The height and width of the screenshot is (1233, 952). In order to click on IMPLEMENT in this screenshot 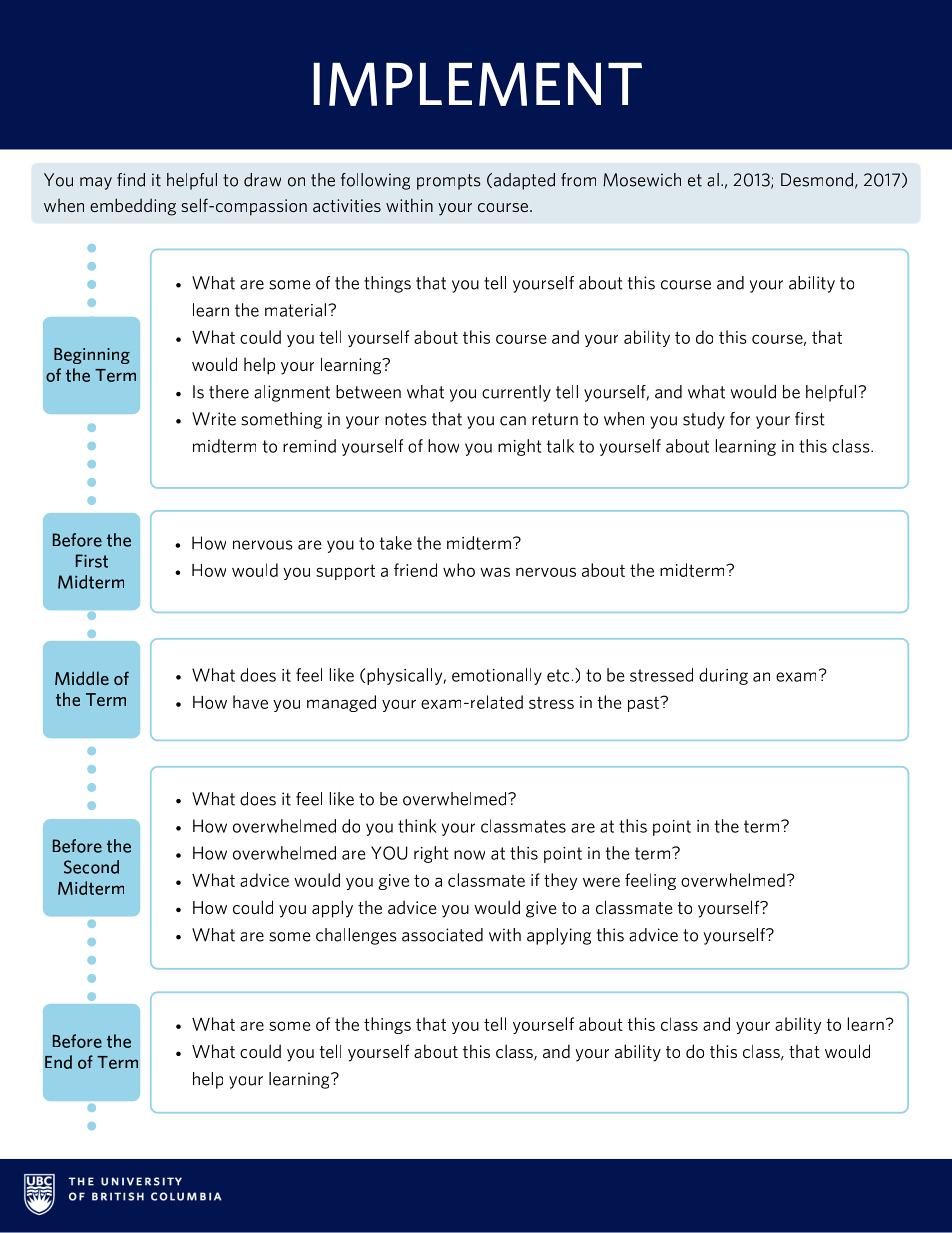, I will do `click(478, 84)`.
